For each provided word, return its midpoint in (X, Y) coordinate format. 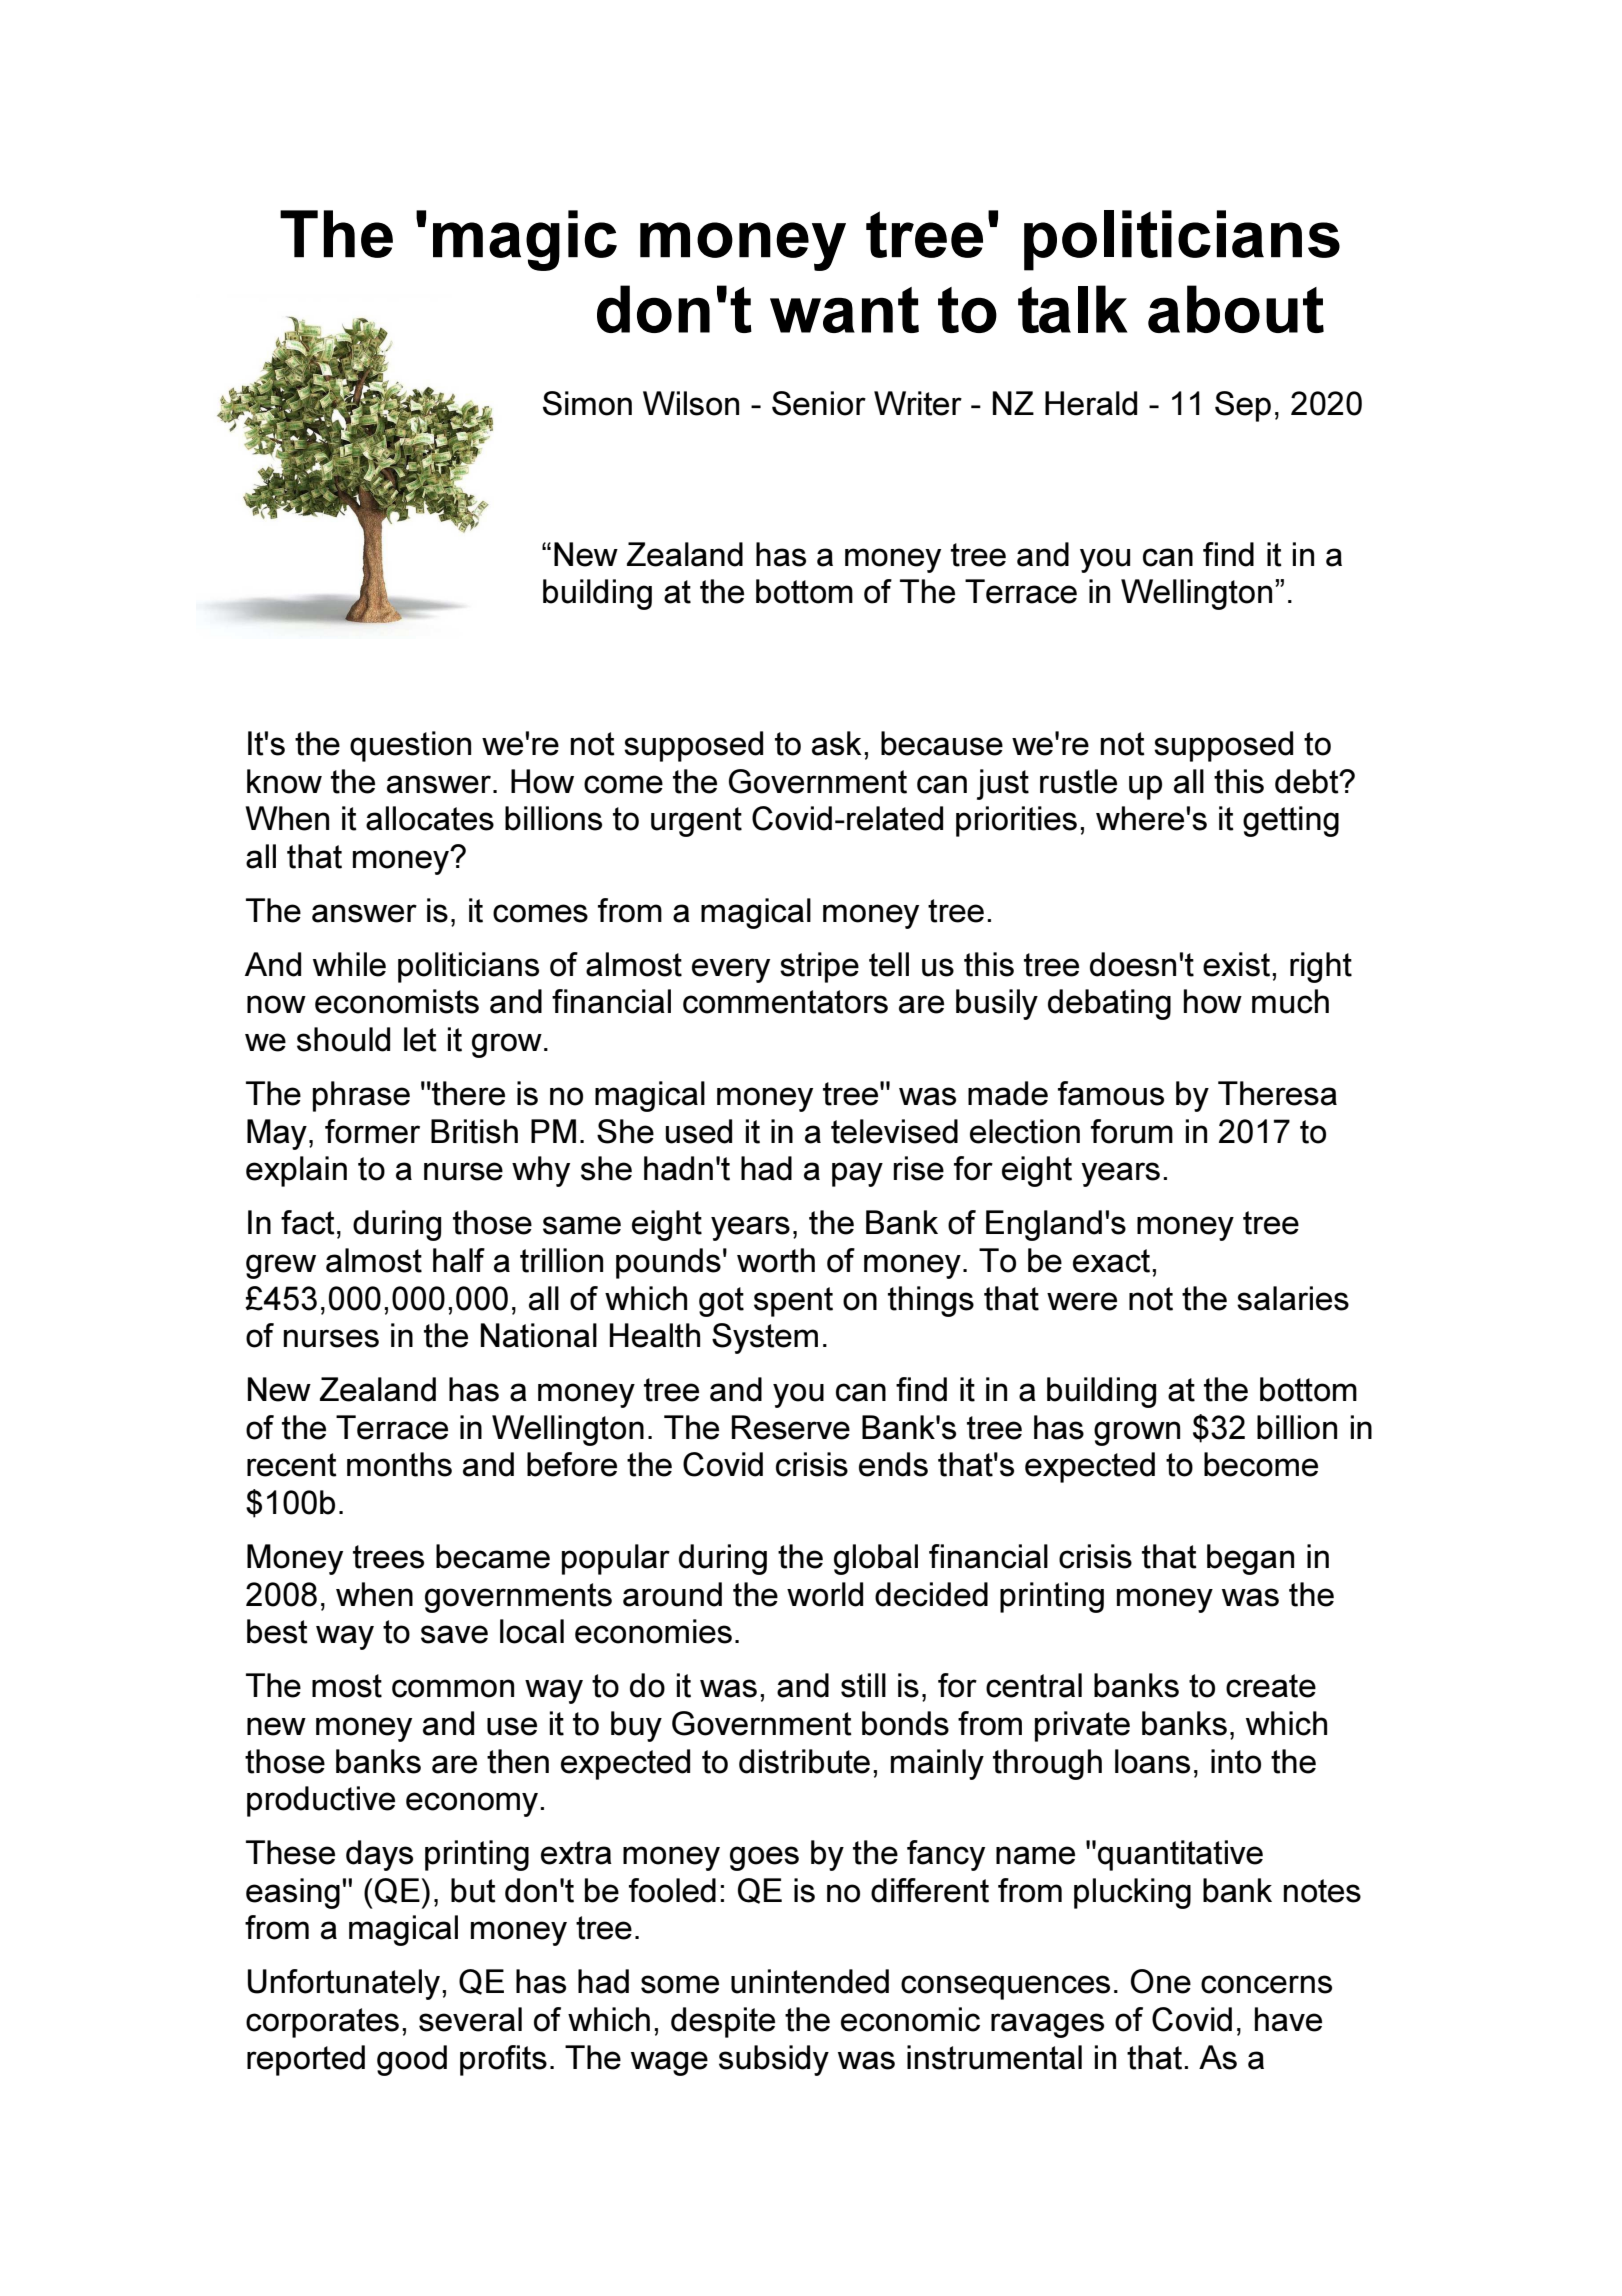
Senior (819, 403)
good (412, 2060)
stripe (819, 967)
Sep (1243, 406)
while (349, 964)
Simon (587, 403)
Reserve (791, 1427)
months (399, 1464)
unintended (810, 1981)
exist (1236, 964)
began (1250, 1559)
